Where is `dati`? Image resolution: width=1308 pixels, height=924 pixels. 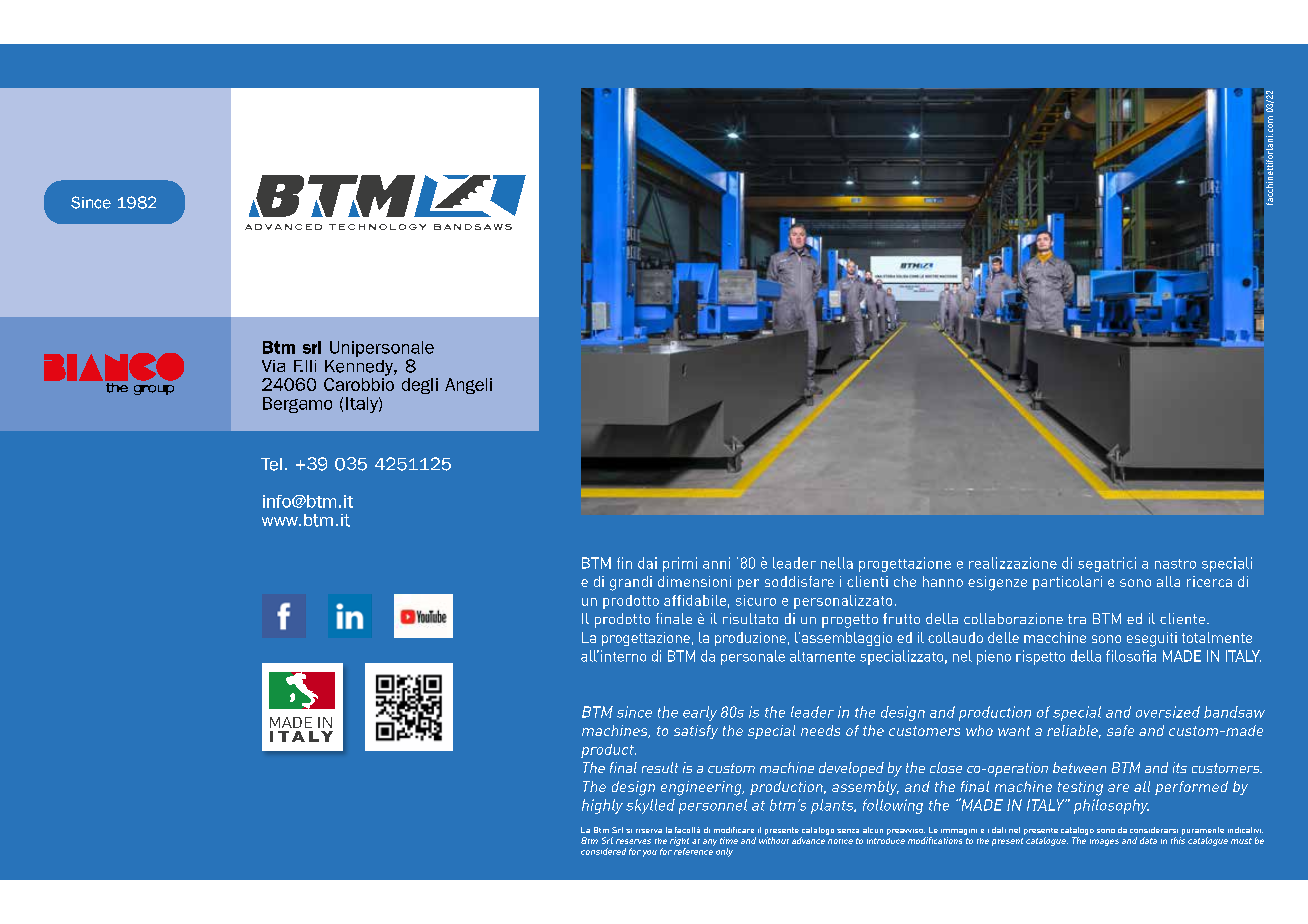 dati is located at coordinates (999, 830).
